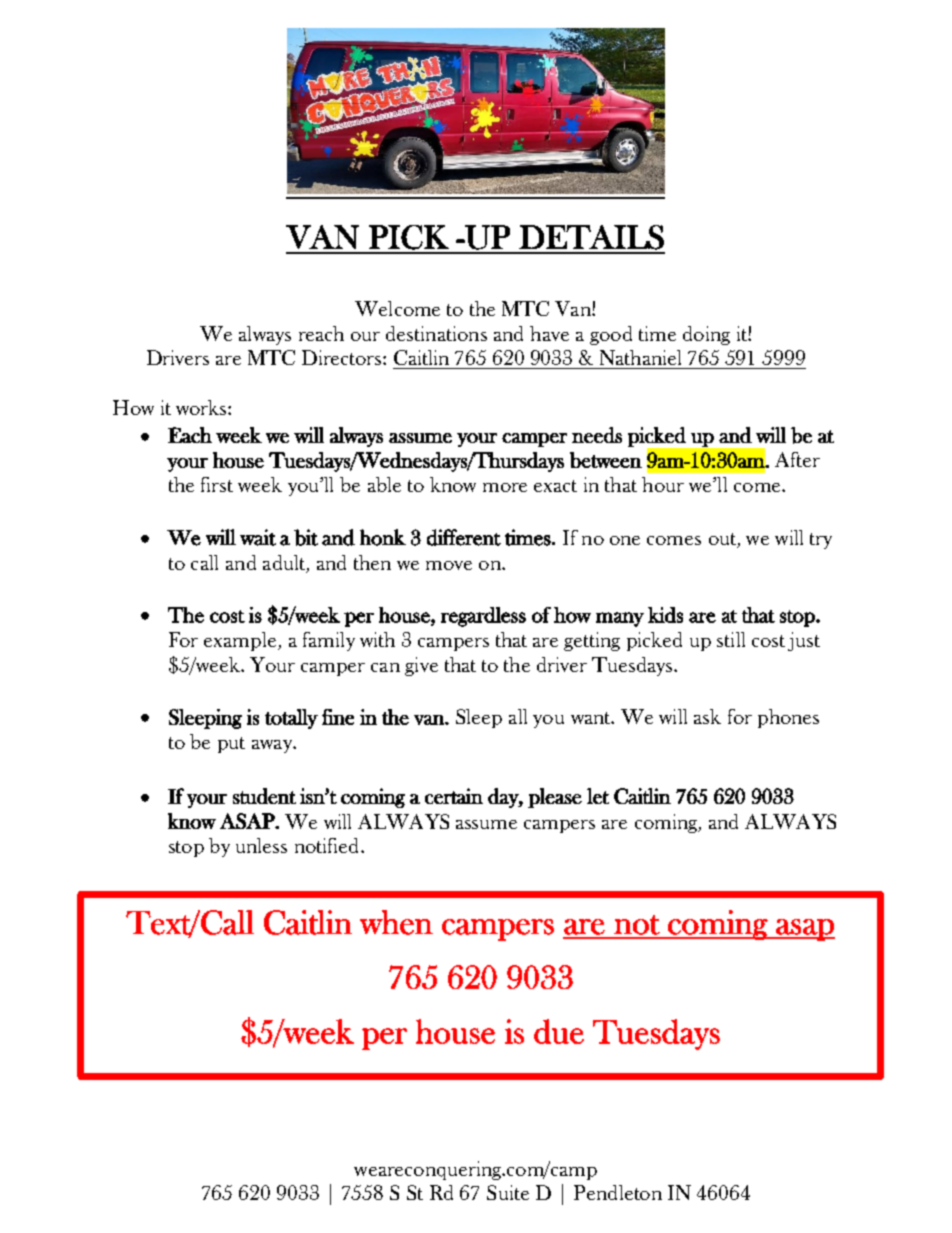 The width and height of the image is (952, 1233). I want to click on different, so click(464, 537).
